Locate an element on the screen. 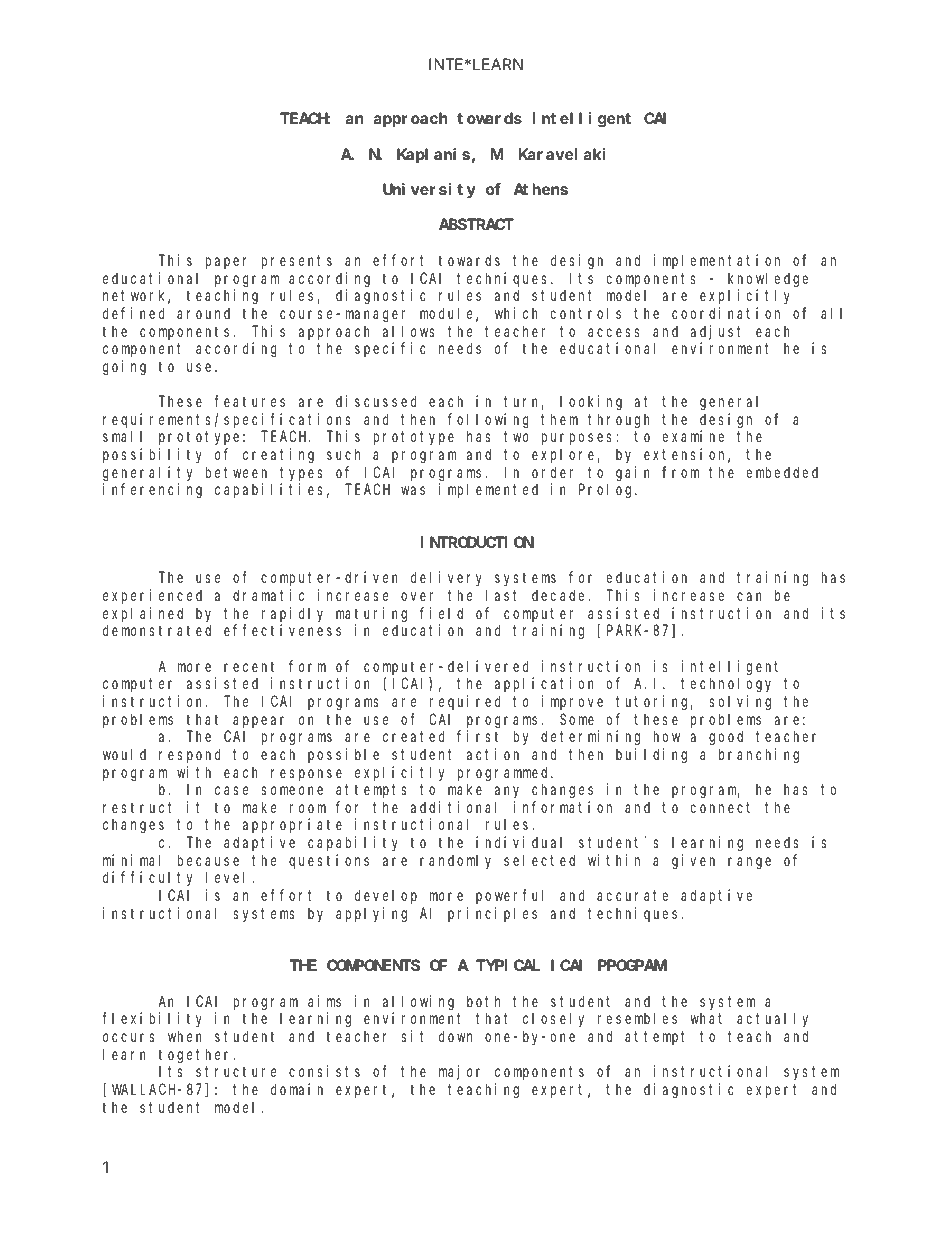 The image size is (952, 1233). maturing is located at coordinates (371, 615).
